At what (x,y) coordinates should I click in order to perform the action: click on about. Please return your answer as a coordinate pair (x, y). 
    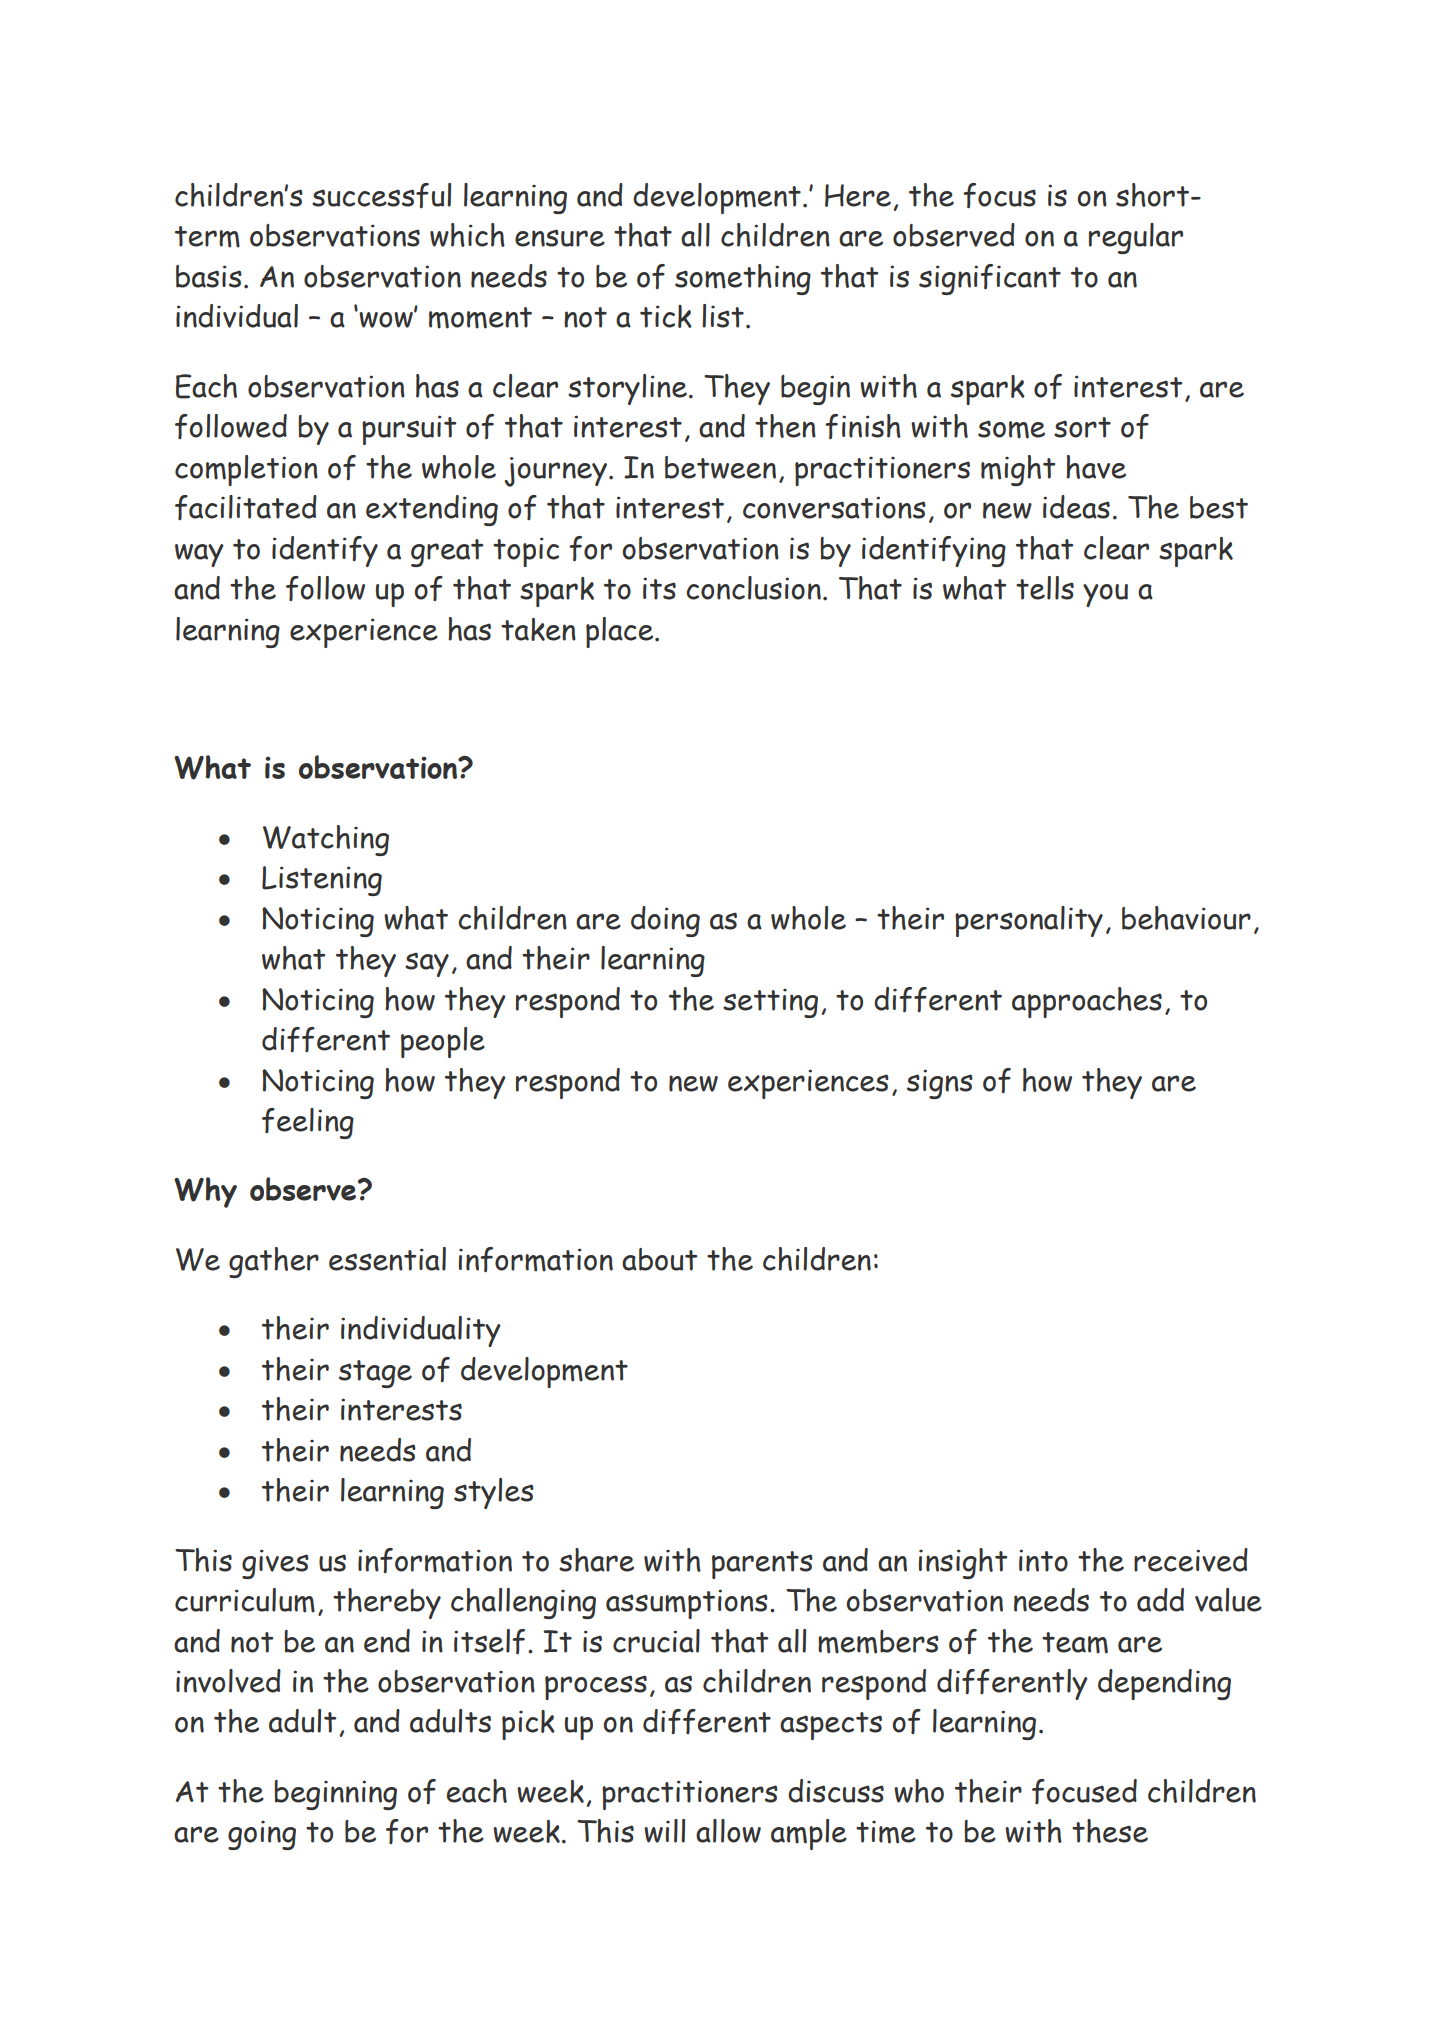
    Looking at the image, I should click on (659, 1259).
